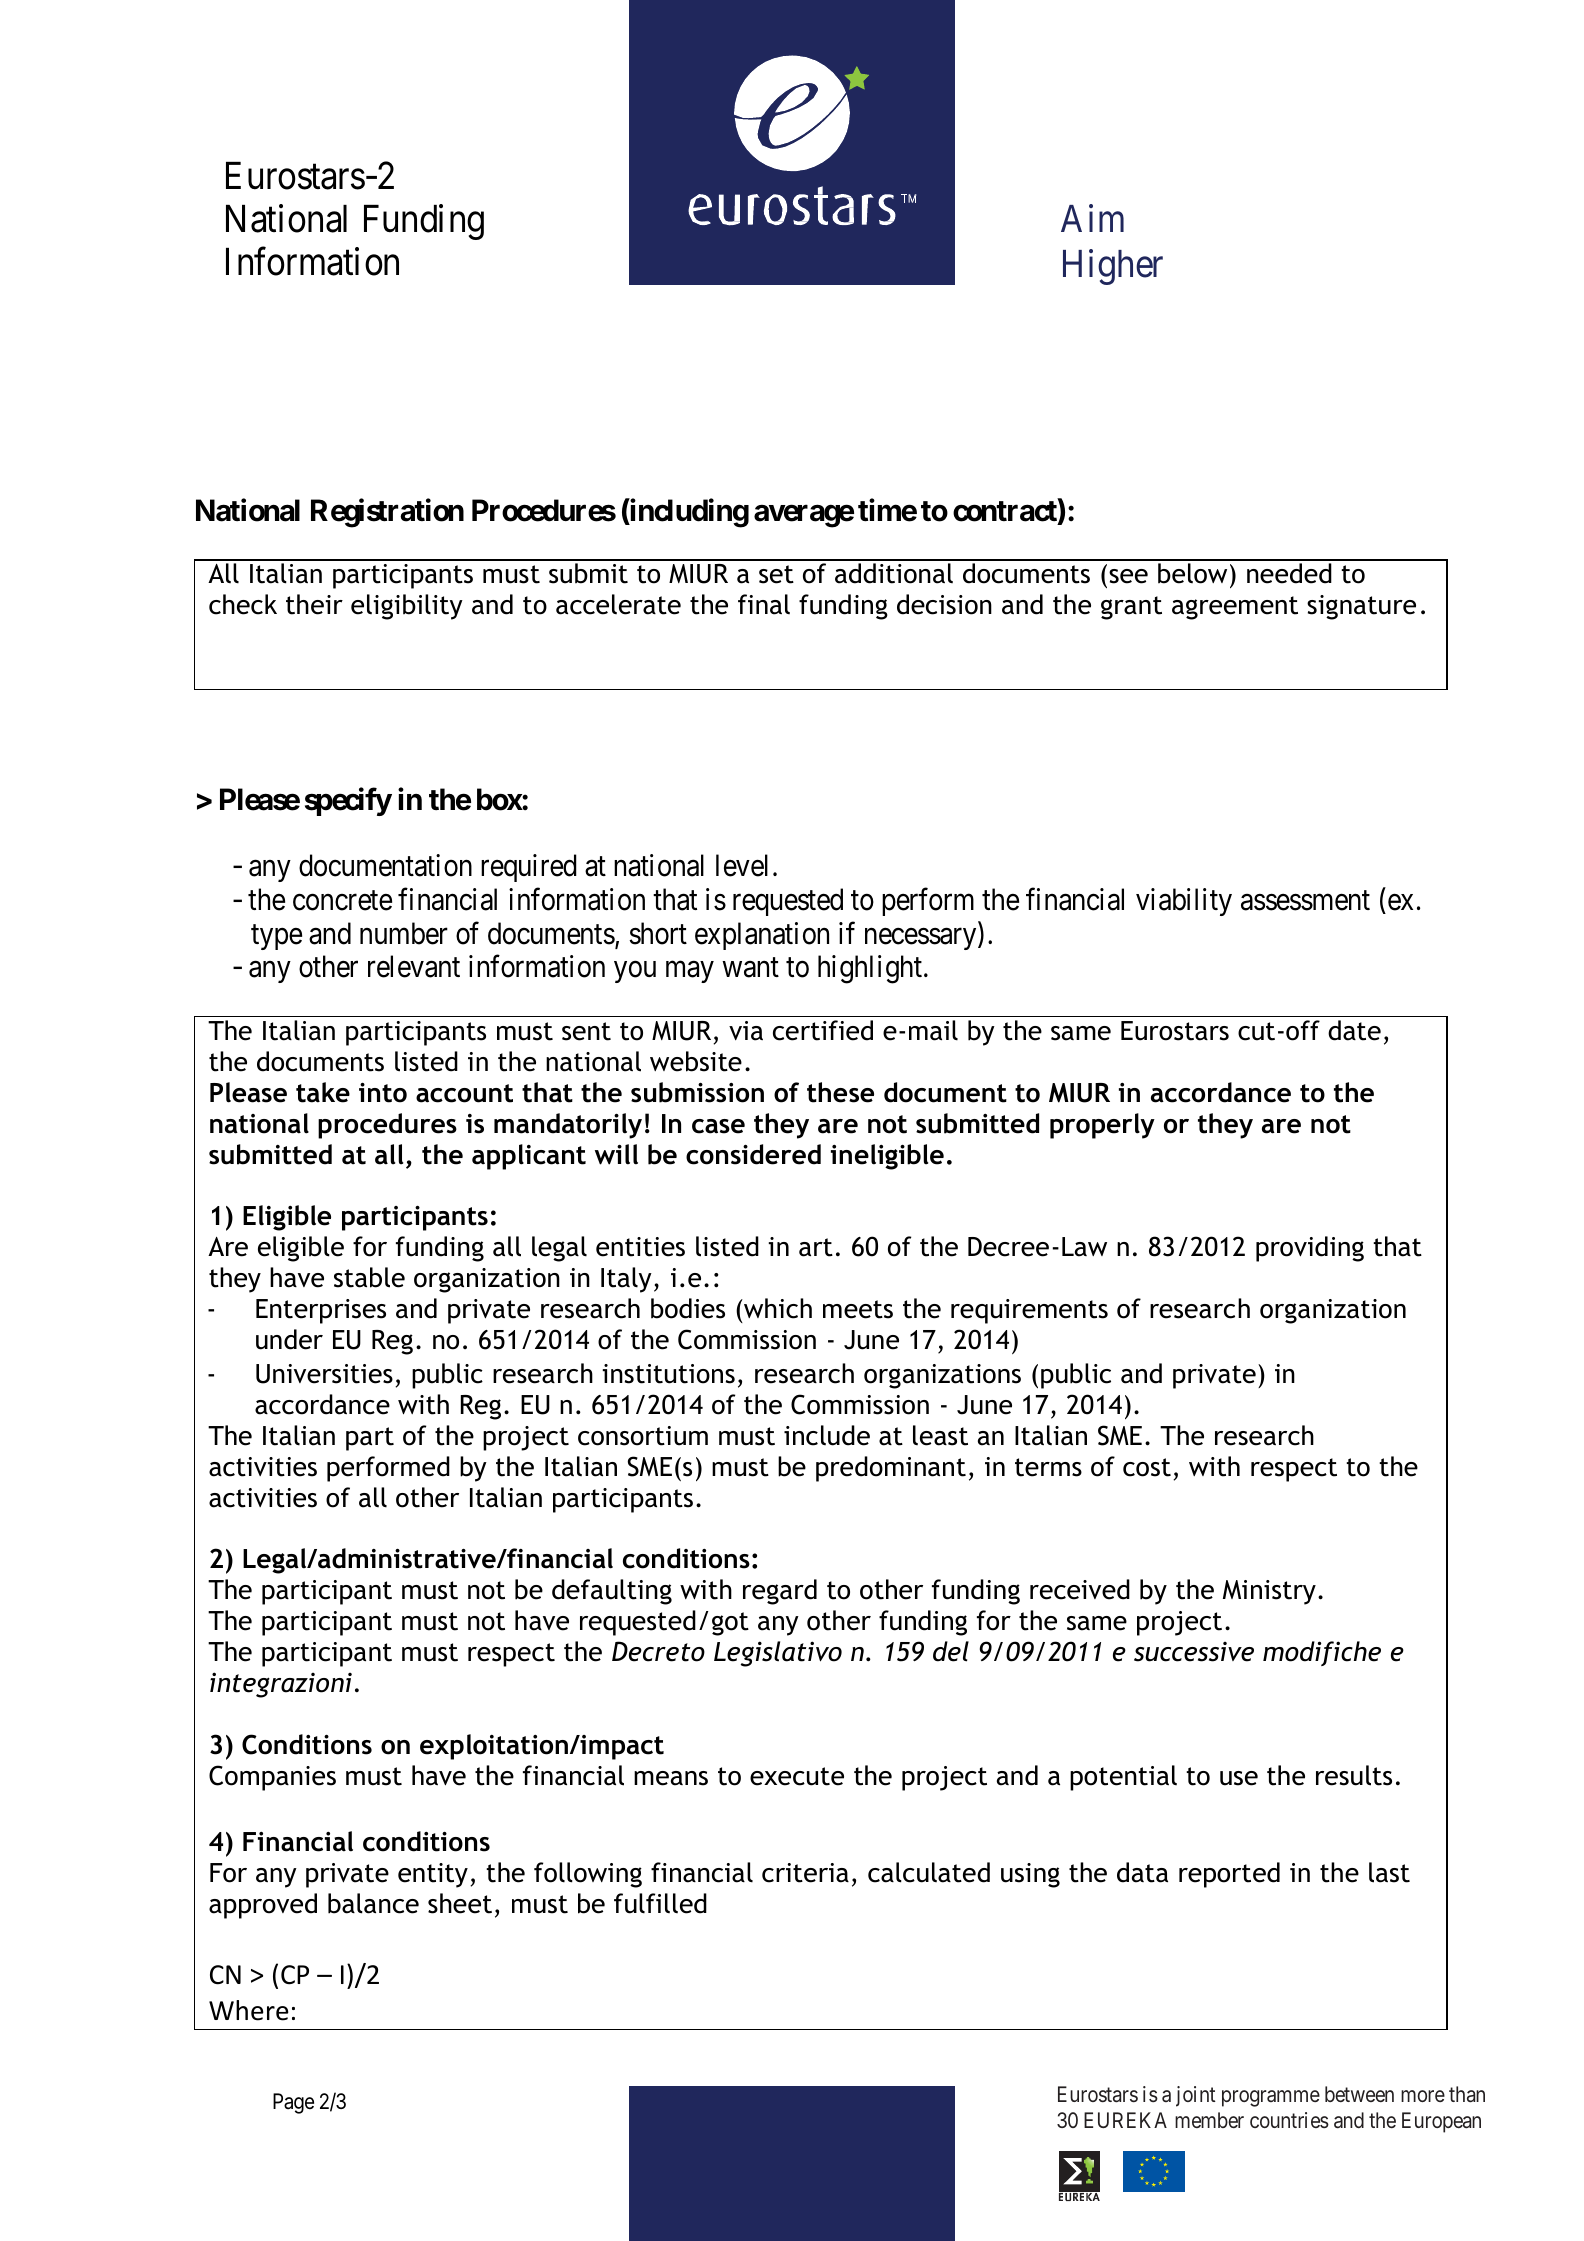 The image size is (1584, 2241). What do you see at coordinates (387, 513) in the screenshot?
I see `Registration` at bounding box center [387, 513].
